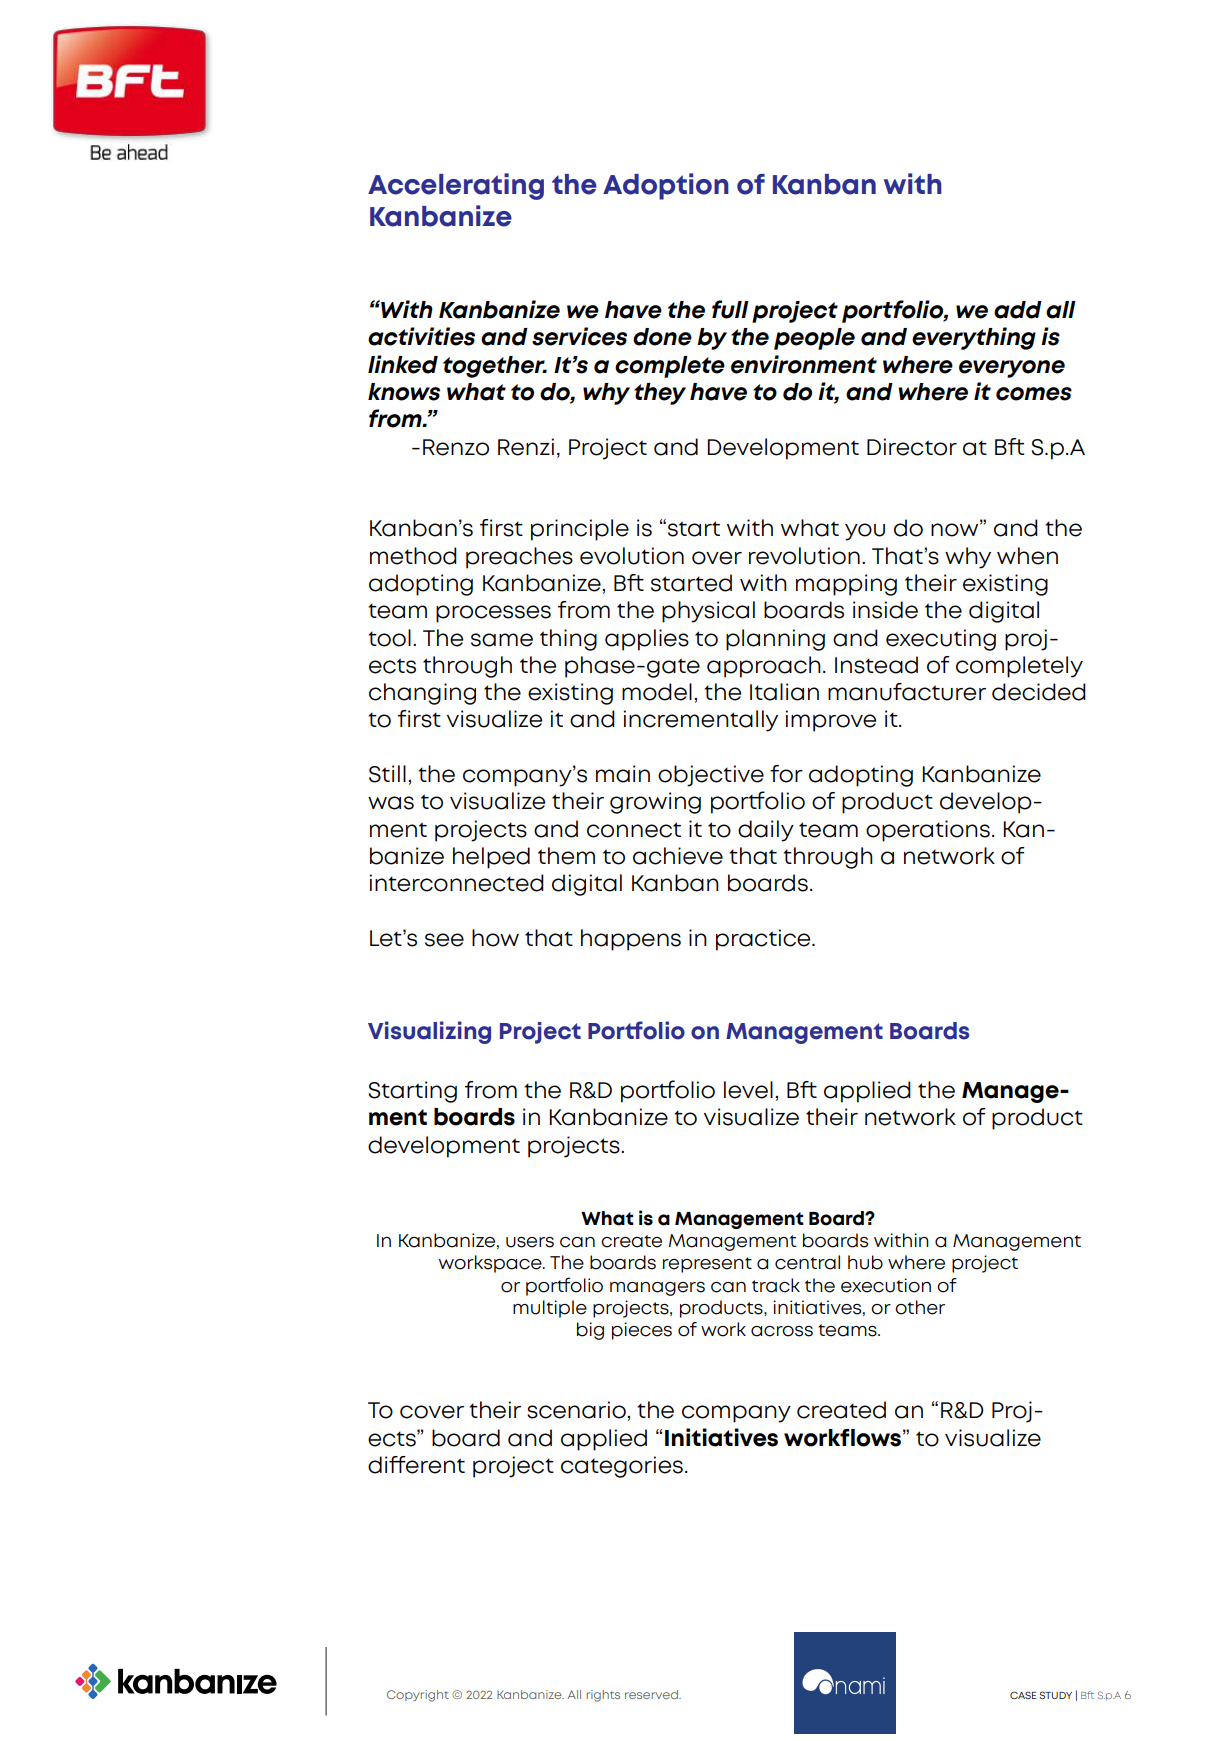  I want to click on represent, so click(707, 1265).
